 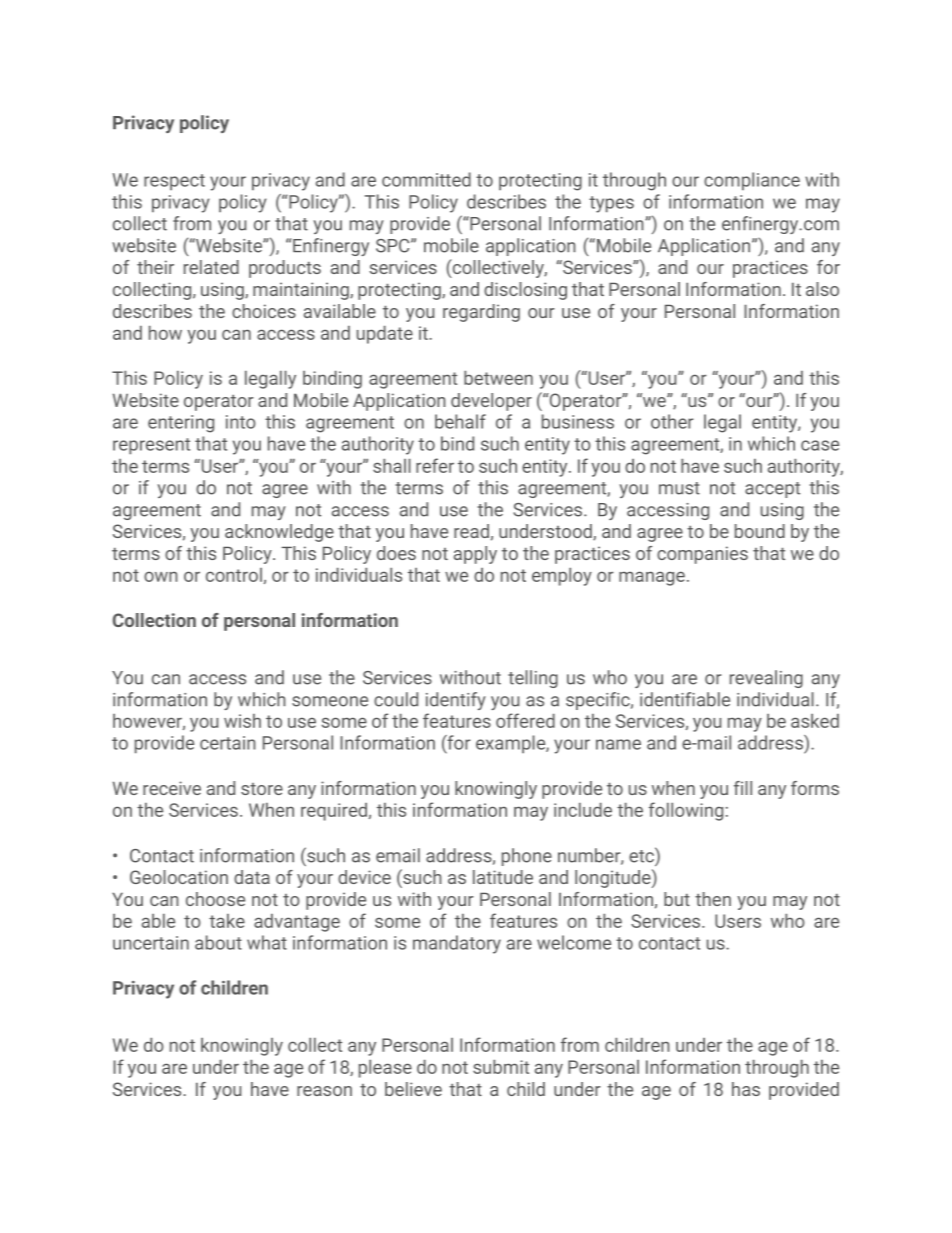 I want to click on other, so click(x=672, y=421).
